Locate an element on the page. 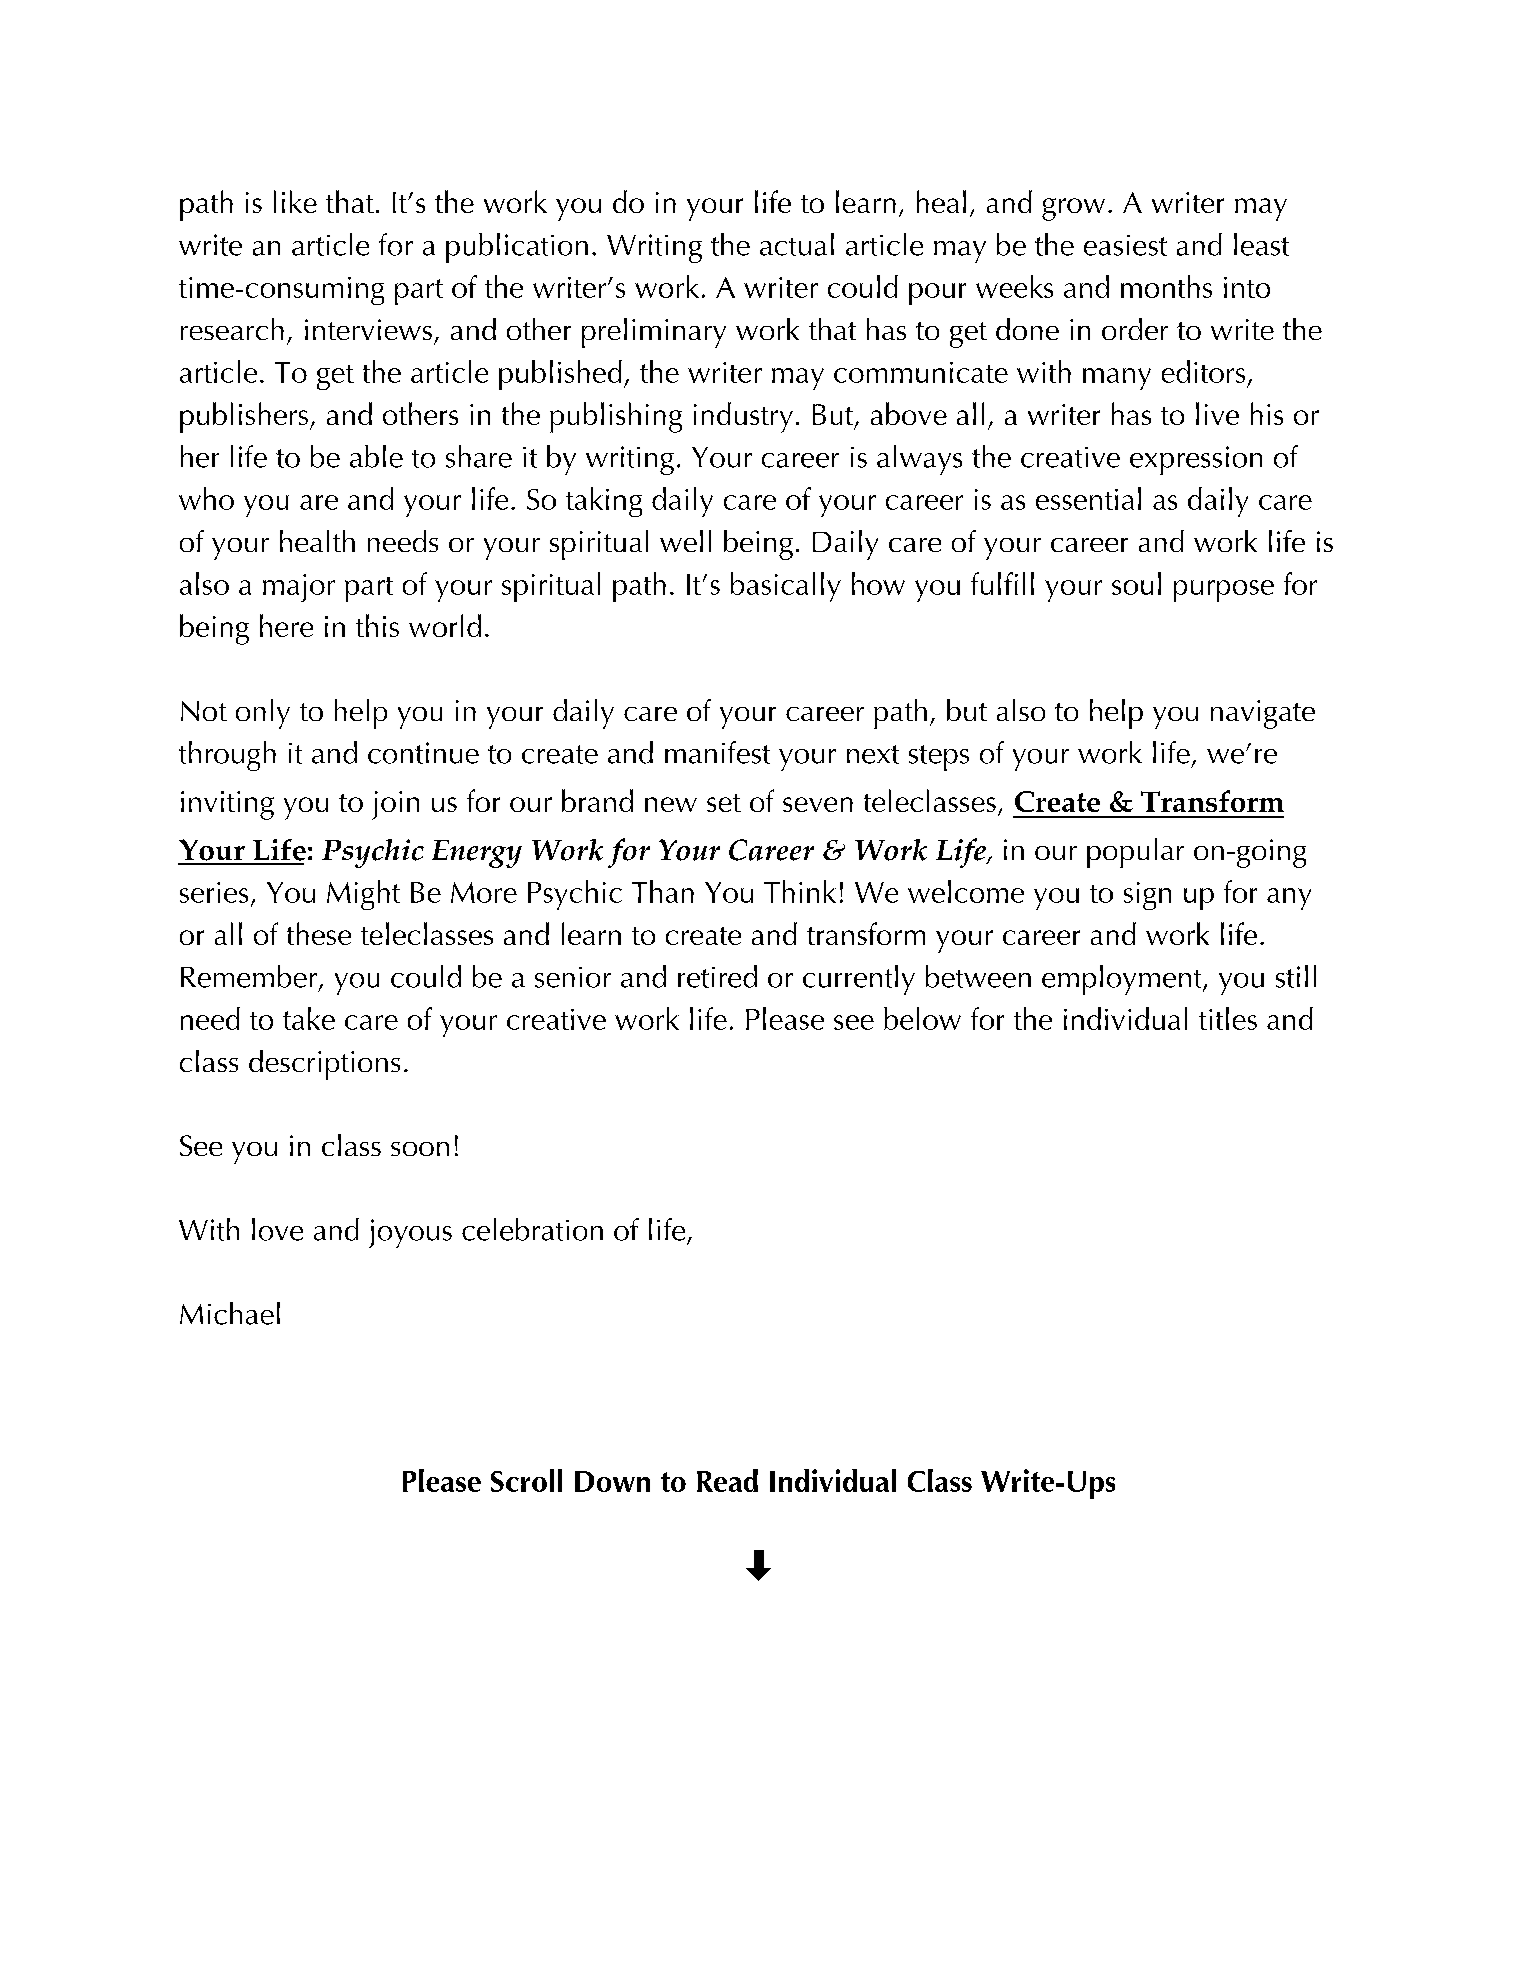 The image size is (1517, 1964). celebration is located at coordinates (532, 1229).
